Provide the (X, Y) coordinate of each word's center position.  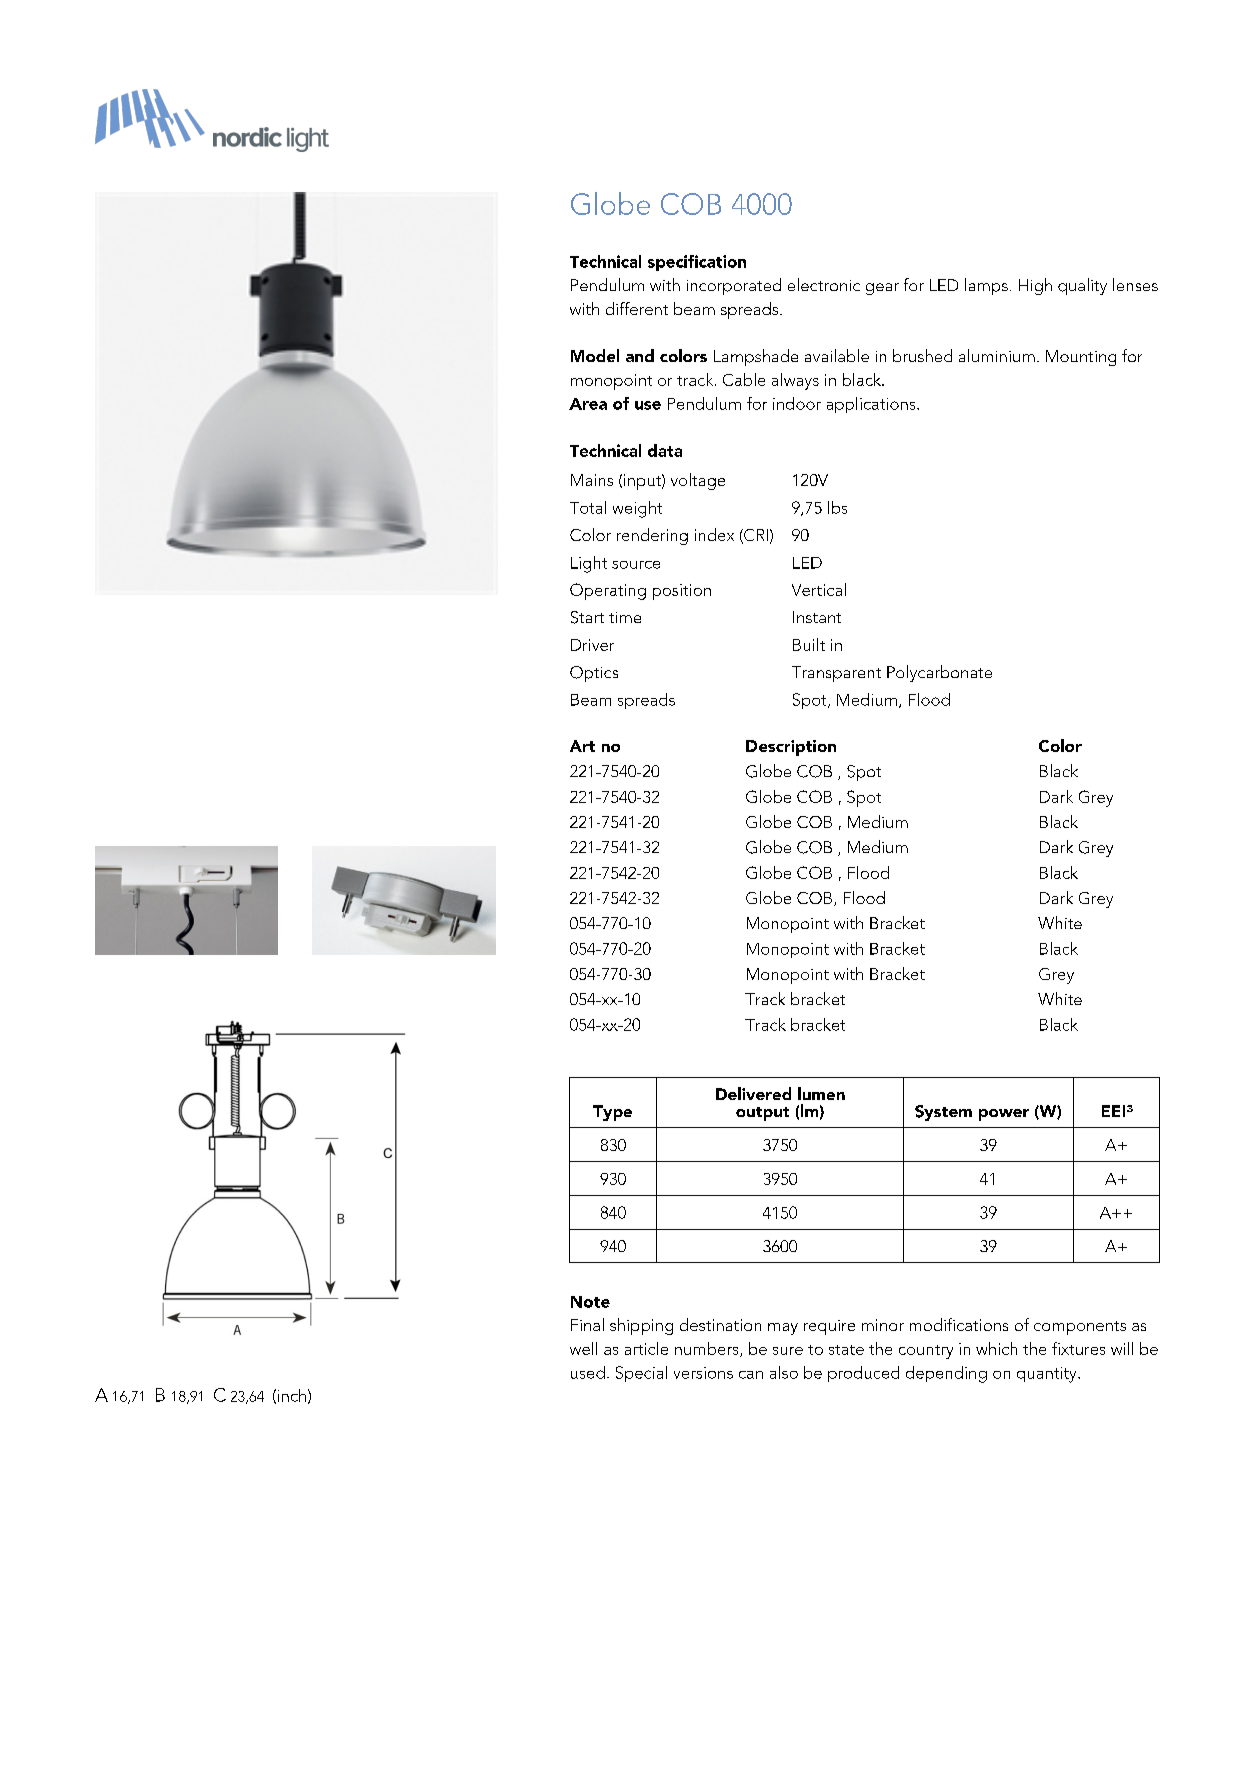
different (637, 308)
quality (1082, 286)
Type (612, 1113)
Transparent (836, 674)
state (846, 1350)
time (625, 617)
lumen (821, 1093)
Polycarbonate (939, 673)
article (646, 1348)
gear (882, 289)
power (1004, 1115)
